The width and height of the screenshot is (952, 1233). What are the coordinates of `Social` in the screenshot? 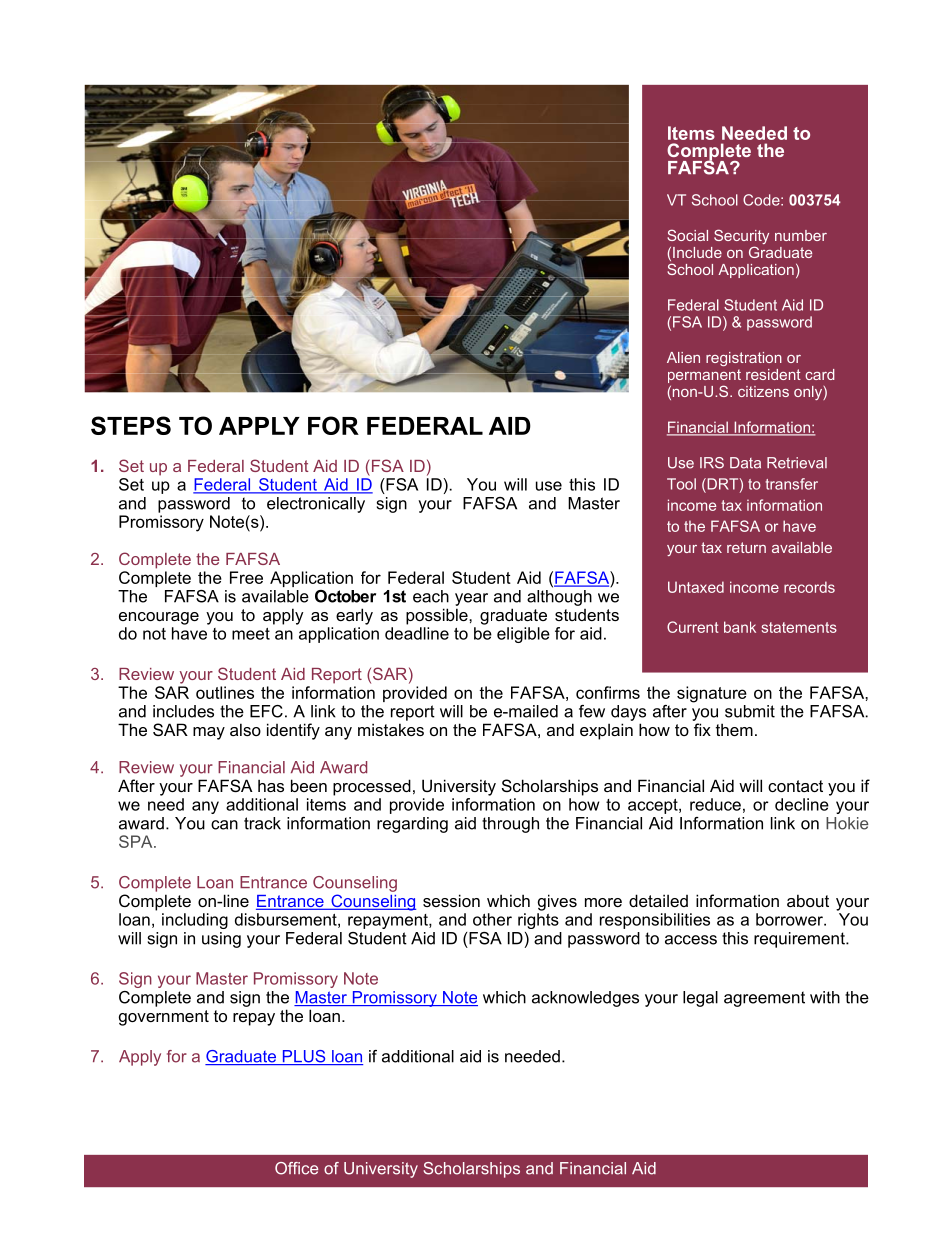 It's located at (687, 235).
